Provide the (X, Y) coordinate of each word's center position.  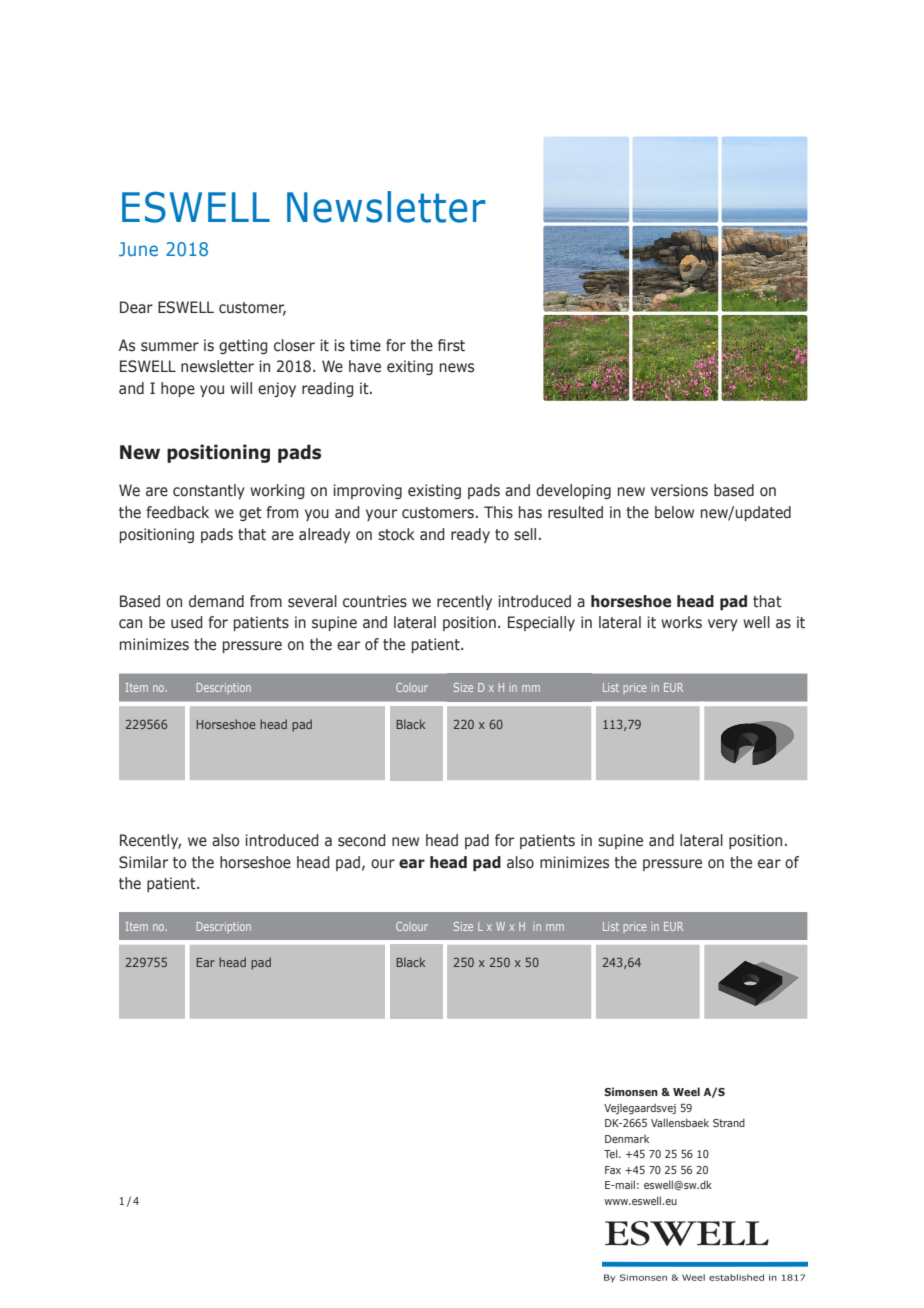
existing (434, 491)
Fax (613, 1170)
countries (375, 601)
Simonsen (631, 1091)
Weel (686, 1091)
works (681, 622)
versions (679, 490)
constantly (209, 491)
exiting (410, 367)
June (138, 249)
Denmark (627, 1139)
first (451, 345)
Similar (143, 862)
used (187, 622)
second (362, 840)
